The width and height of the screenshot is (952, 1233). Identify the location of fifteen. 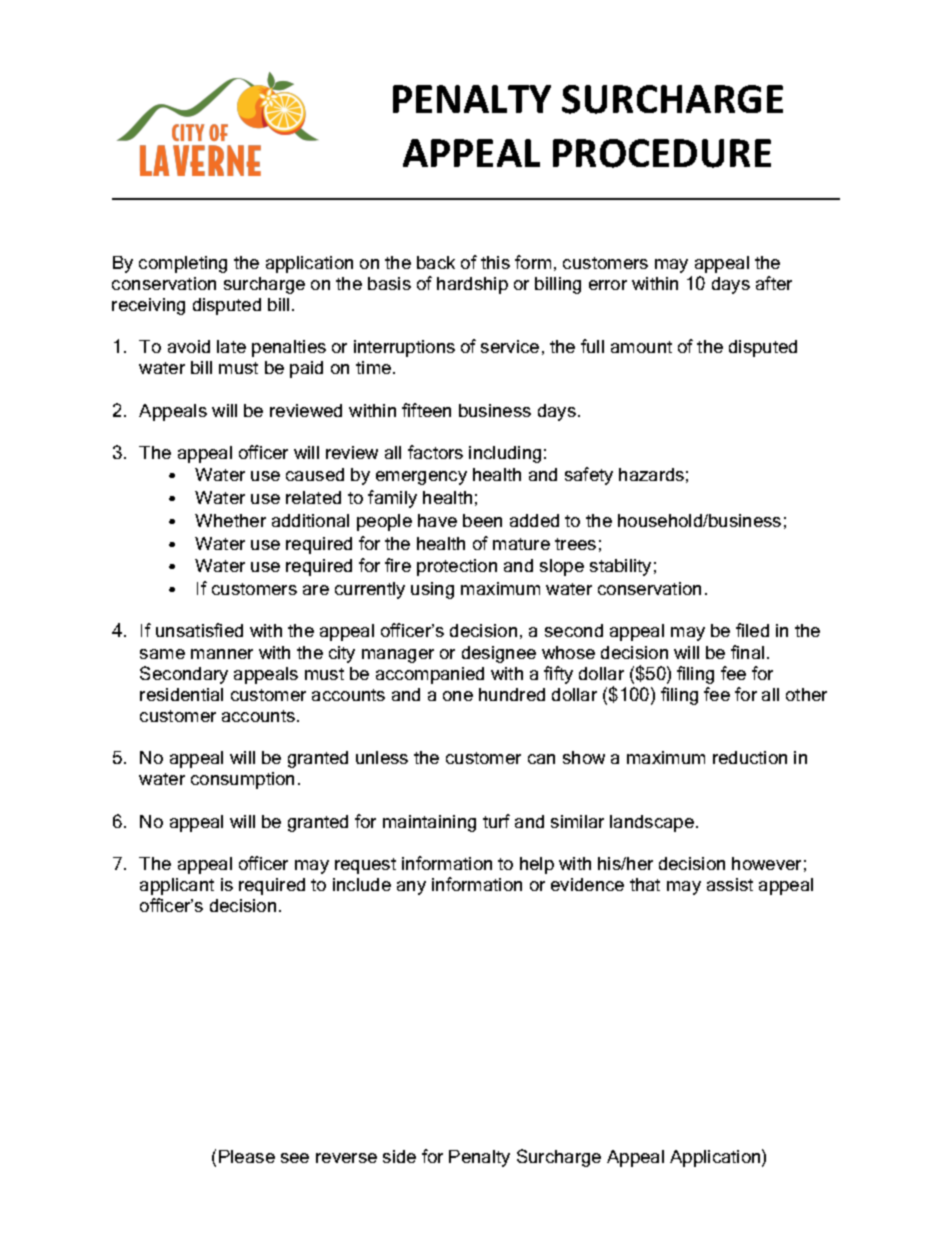
(426, 410).
